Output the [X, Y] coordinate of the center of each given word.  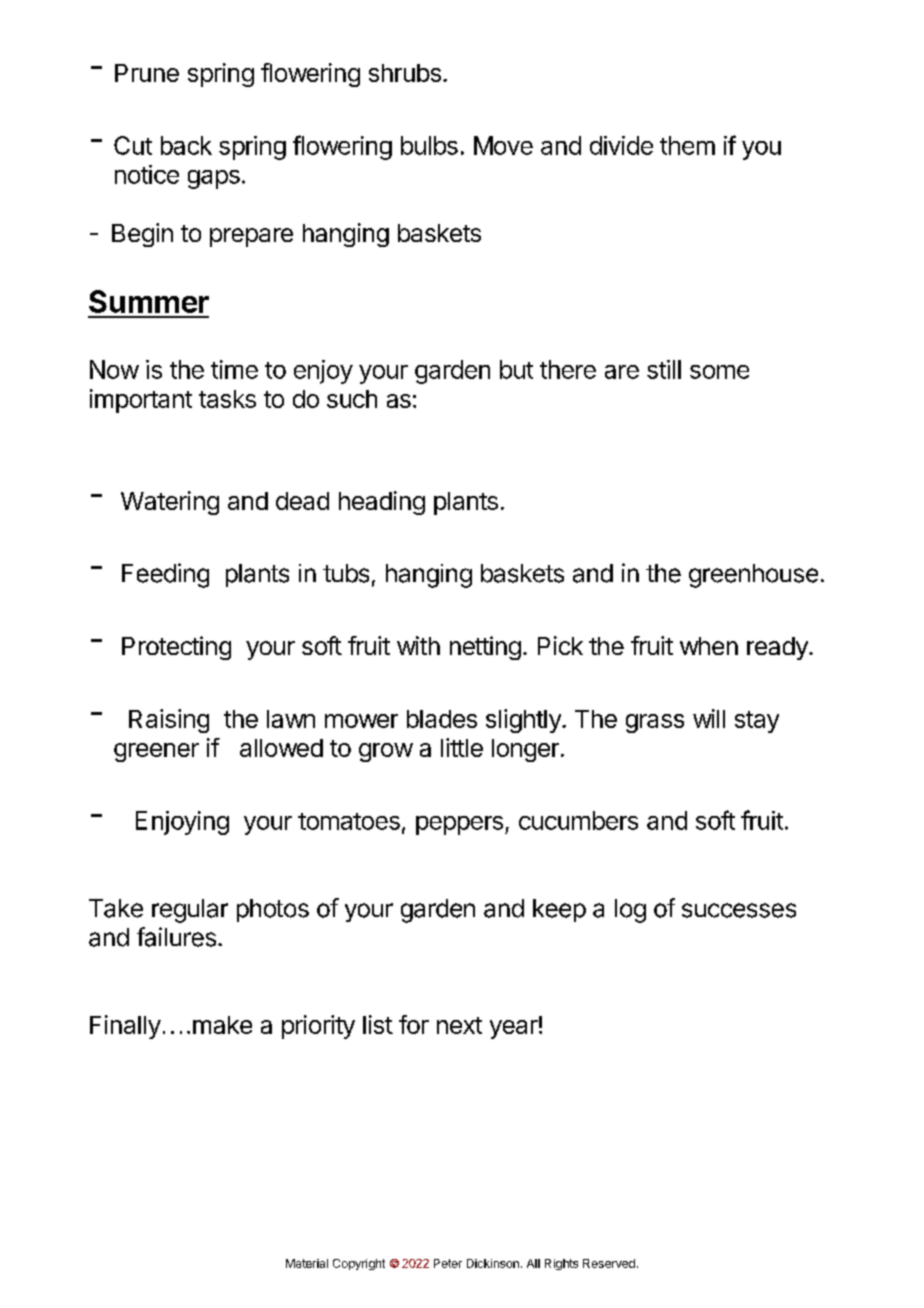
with [418, 645]
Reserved [609, 1263]
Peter [448, 1263]
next [459, 1025]
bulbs [429, 145]
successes [739, 910]
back [186, 145]
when [709, 646]
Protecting [176, 648]
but [516, 369]
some [719, 372]
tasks [227, 399]
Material [307, 1263]
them [687, 145]
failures [176, 937]
